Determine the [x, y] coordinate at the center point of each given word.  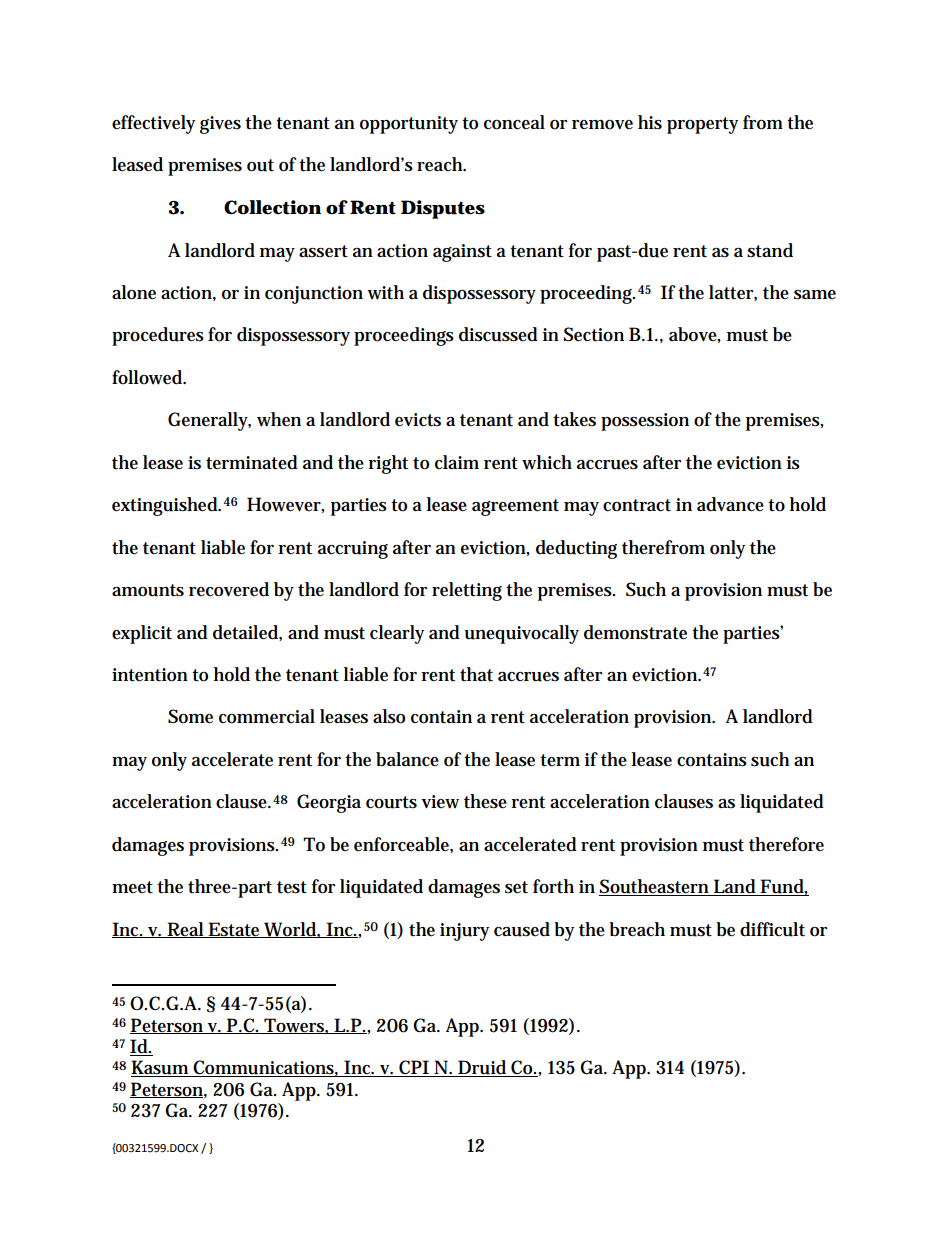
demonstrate [635, 632]
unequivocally [521, 634]
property [702, 125]
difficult [772, 929]
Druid [482, 1068]
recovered [229, 589]
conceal [514, 122]
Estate [234, 930]
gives [220, 125]
